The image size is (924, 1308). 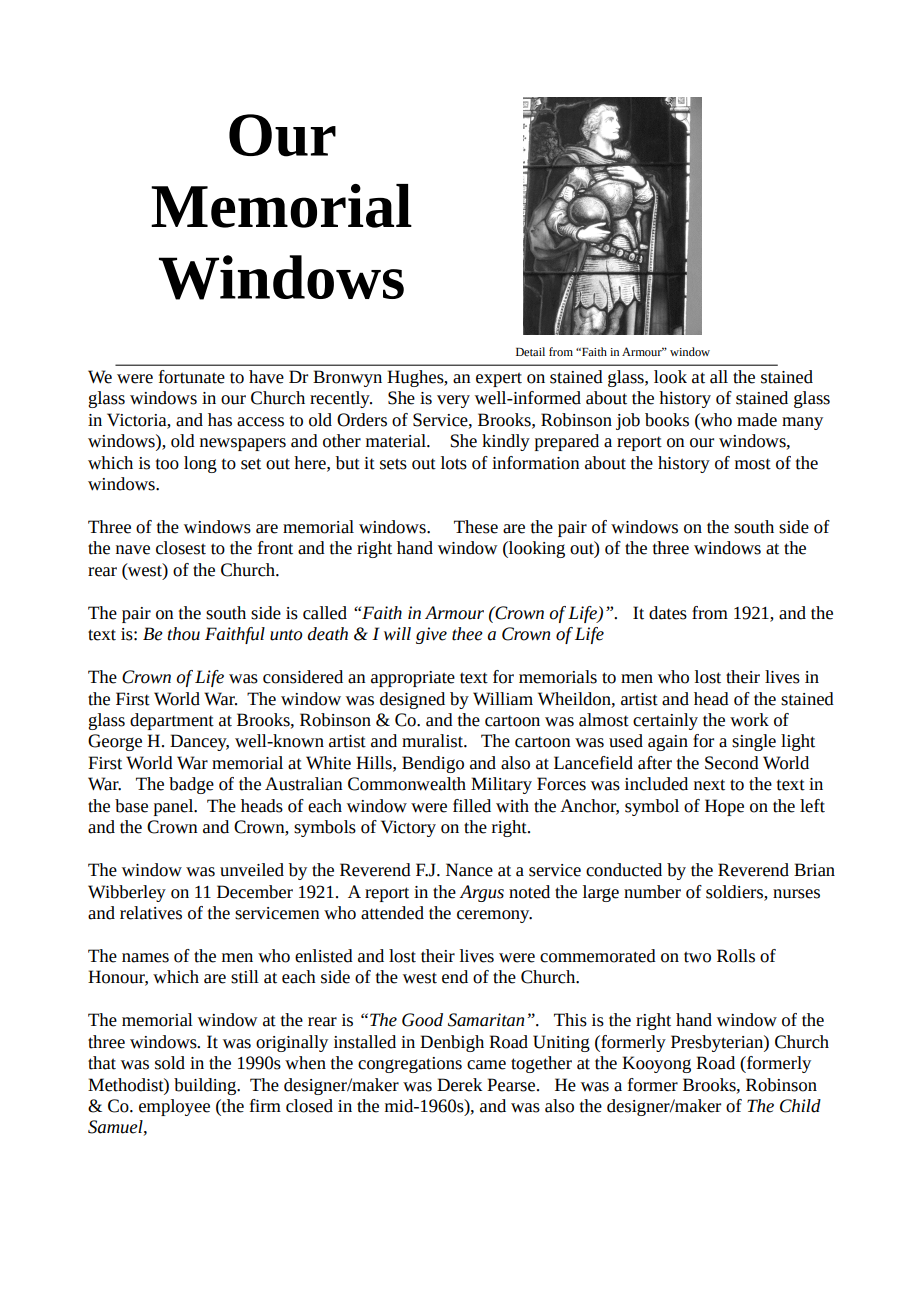 What do you see at coordinates (668, 613) in the page?
I see `dates` at bounding box center [668, 613].
